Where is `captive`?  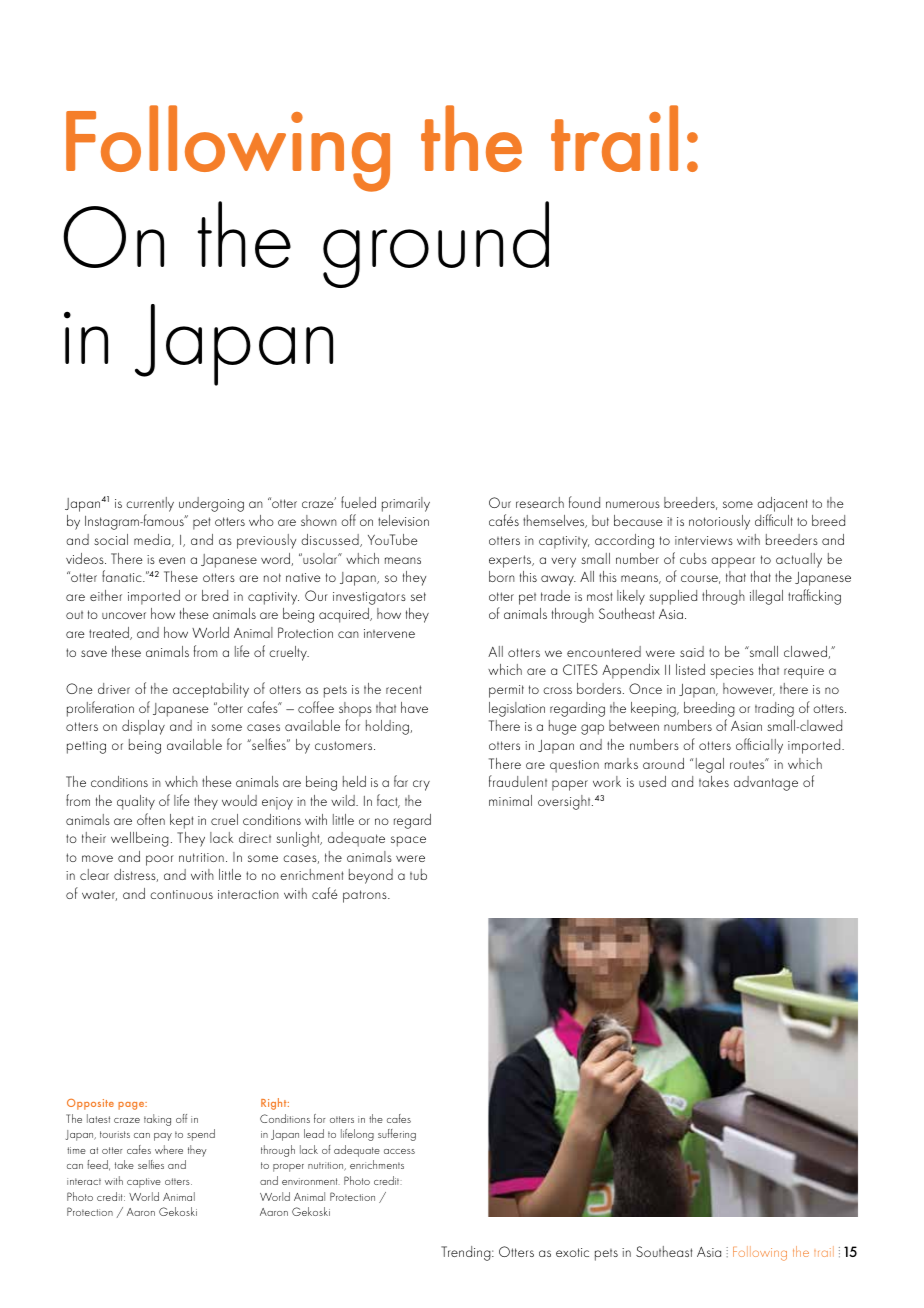 captive is located at coordinates (144, 1183).
